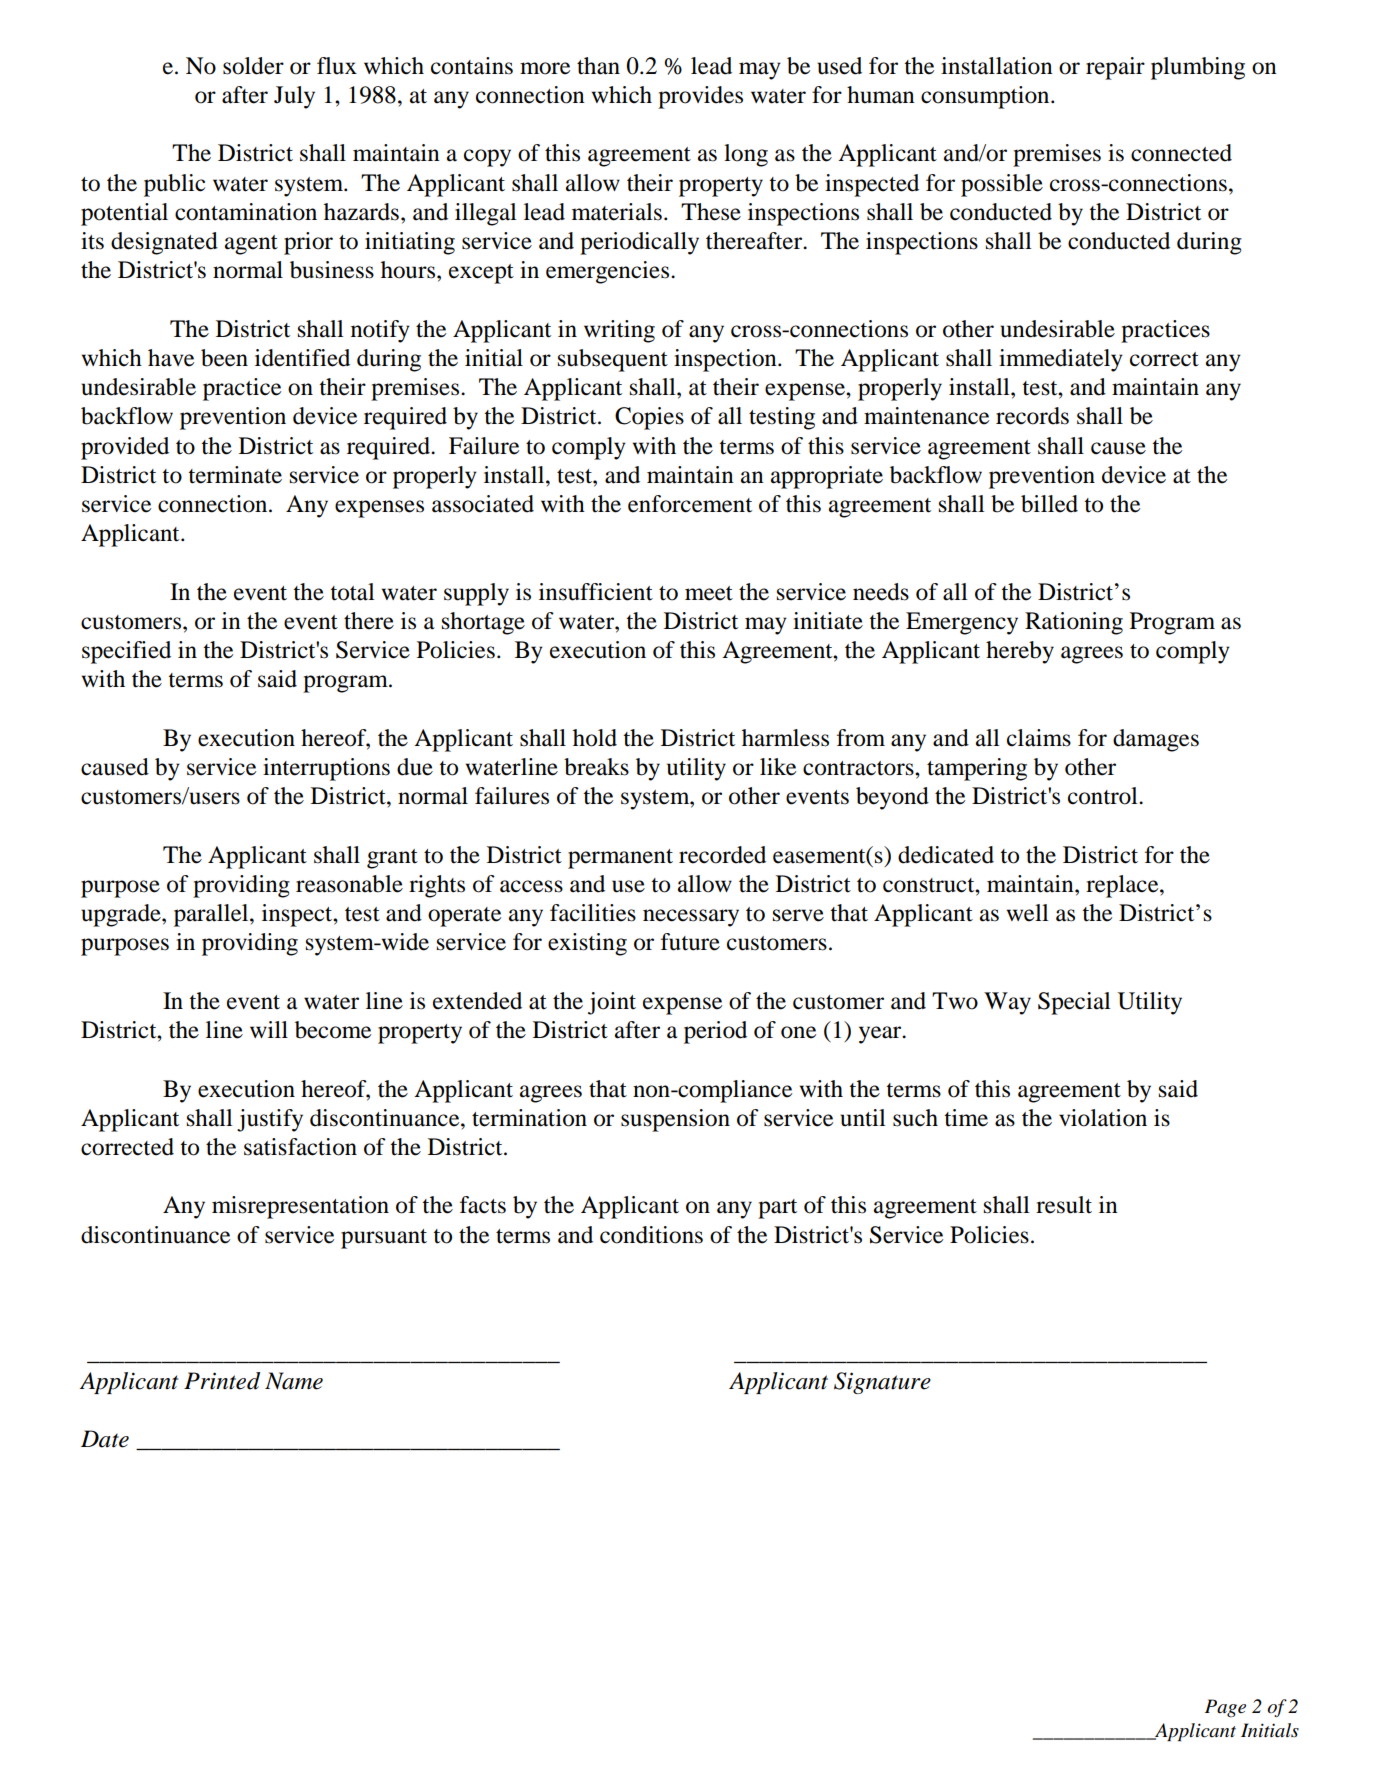 The image size is (1380, 1786). I want to click on Rationing, so click(1074, 623).
